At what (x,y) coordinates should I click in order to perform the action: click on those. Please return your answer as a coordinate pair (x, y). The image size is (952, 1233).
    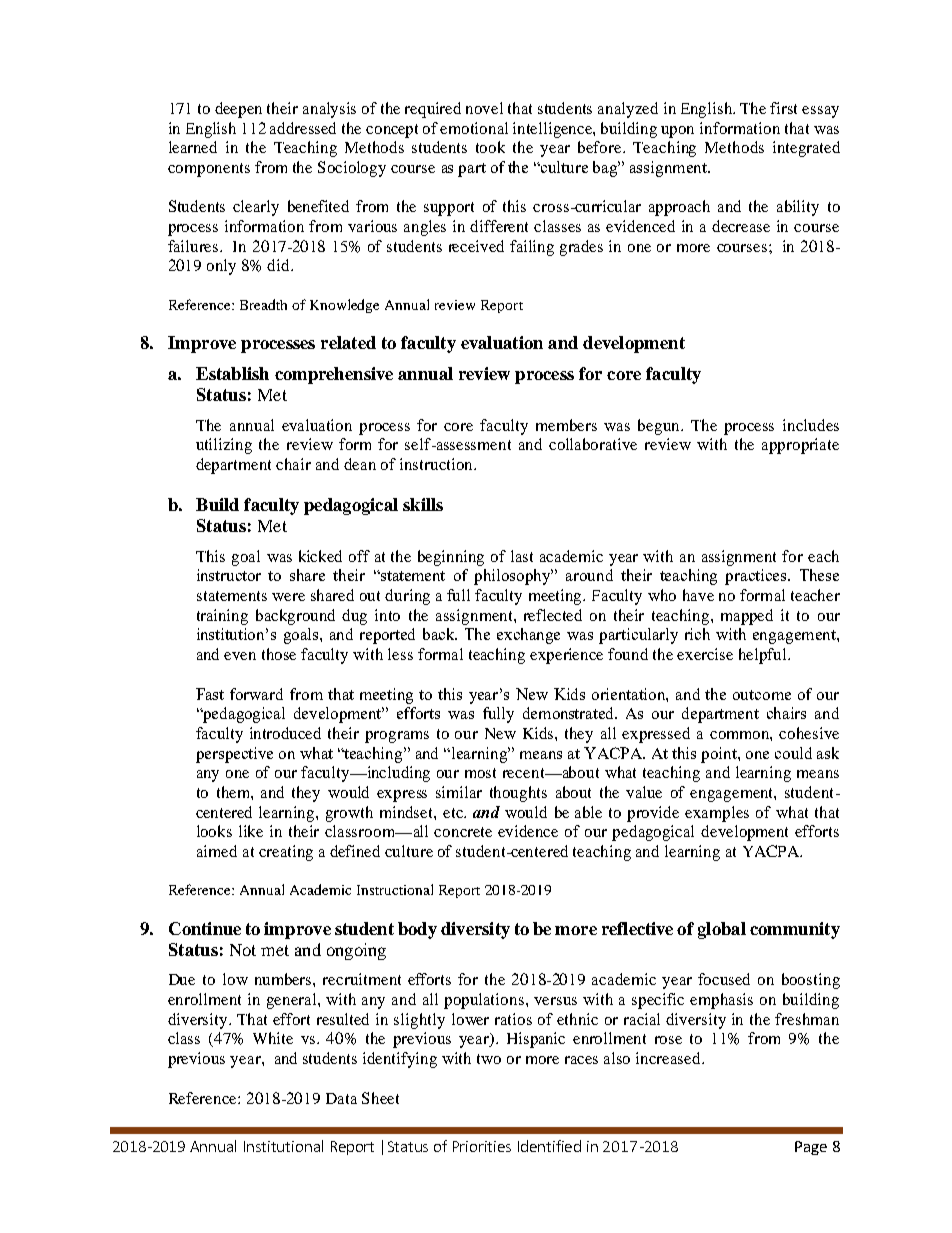
    Looking at the image, I should click on (279, 654).
